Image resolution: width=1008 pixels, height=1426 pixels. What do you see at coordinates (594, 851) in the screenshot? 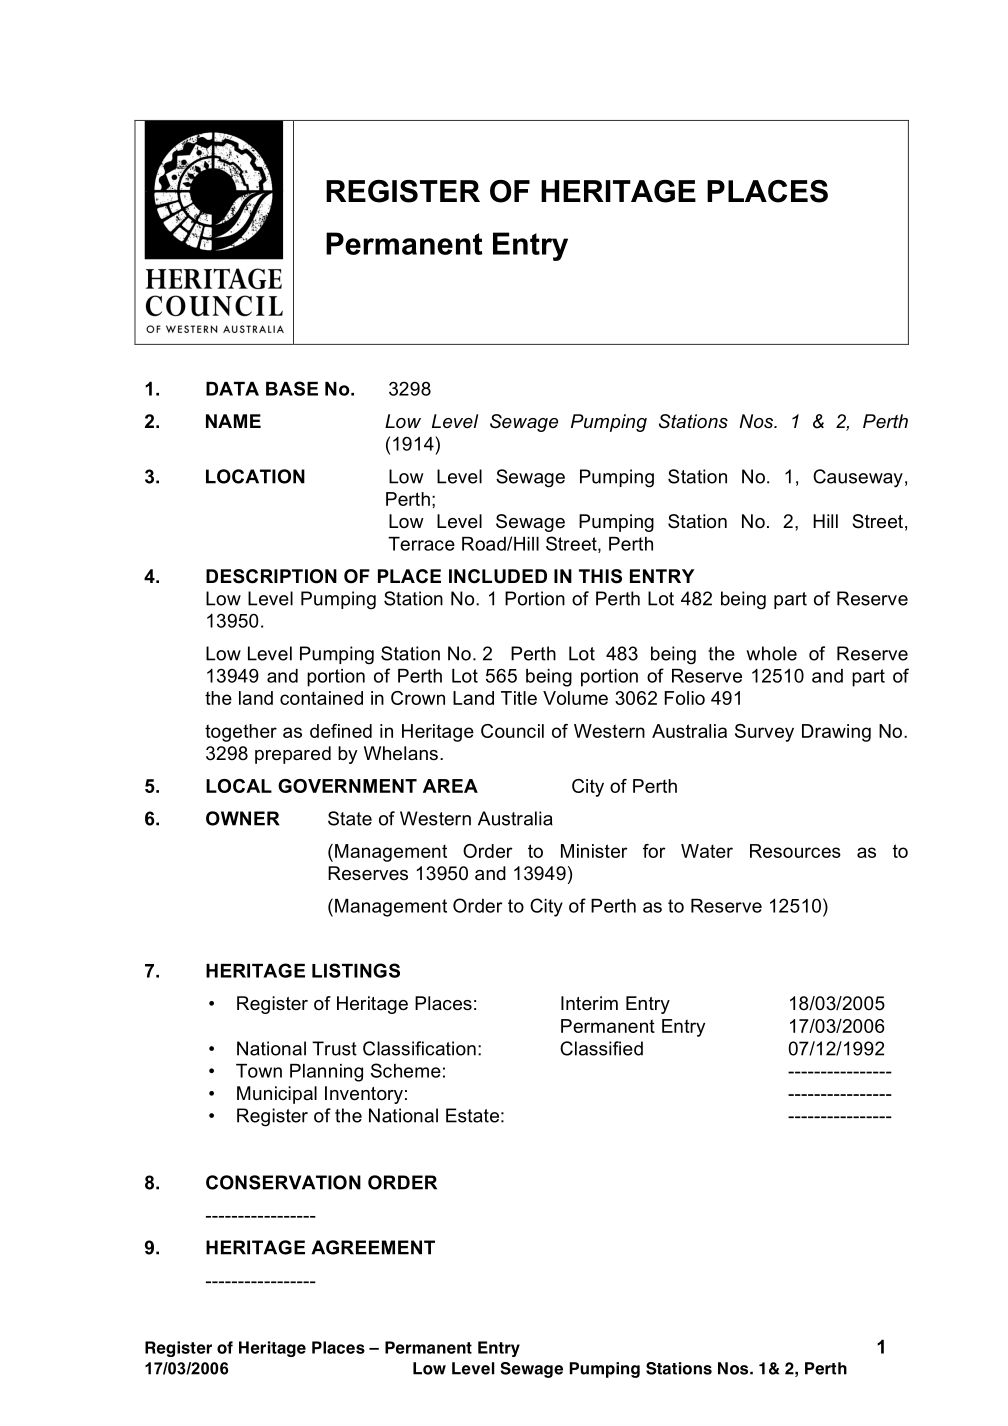
I see `Minister` at bounding box center [594, 851].
